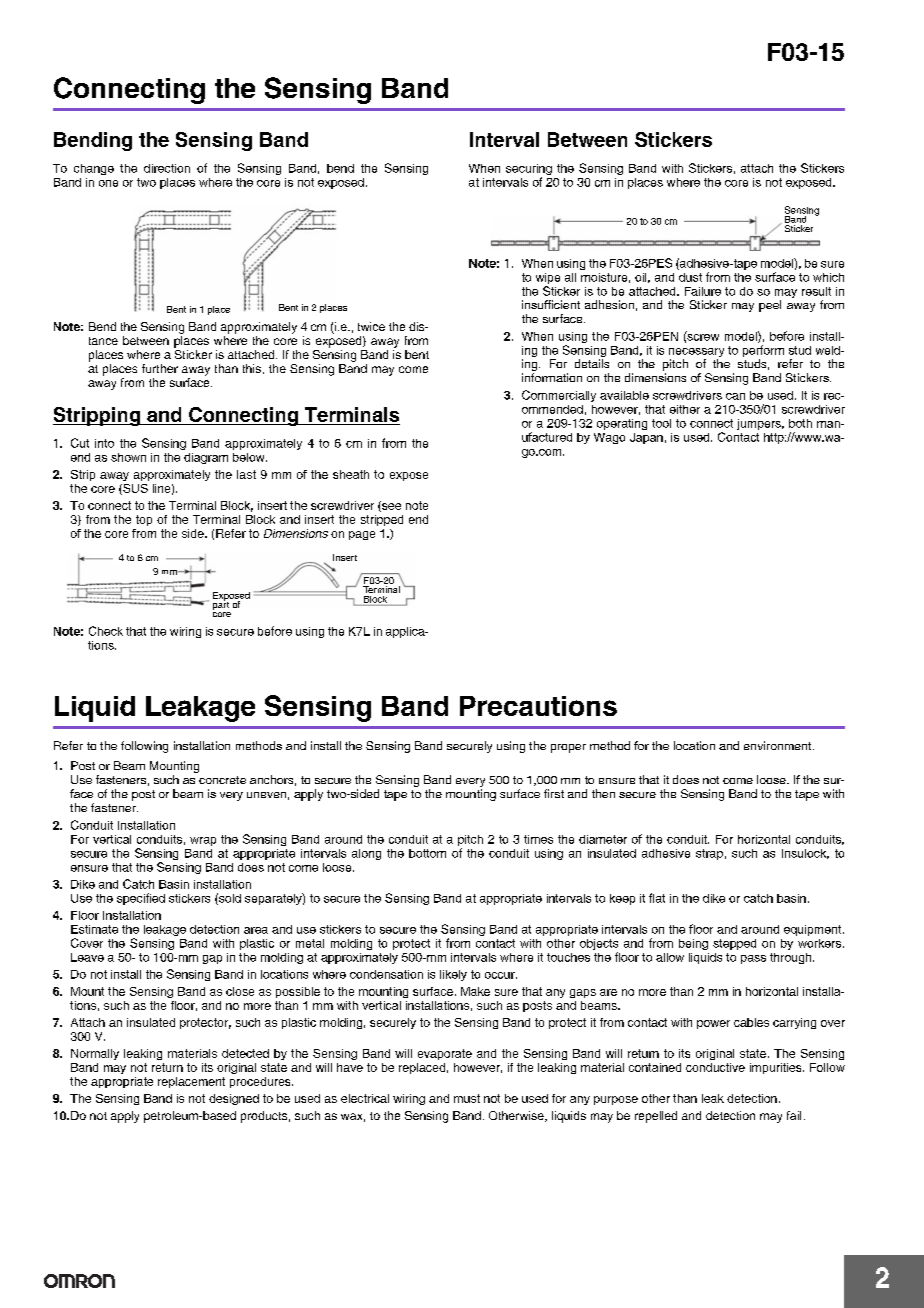 The image size is (924, 1308). What do you see at coordinates (167, 168) in the screenshot?
I see `direction` at bounding box center [167, 168].
